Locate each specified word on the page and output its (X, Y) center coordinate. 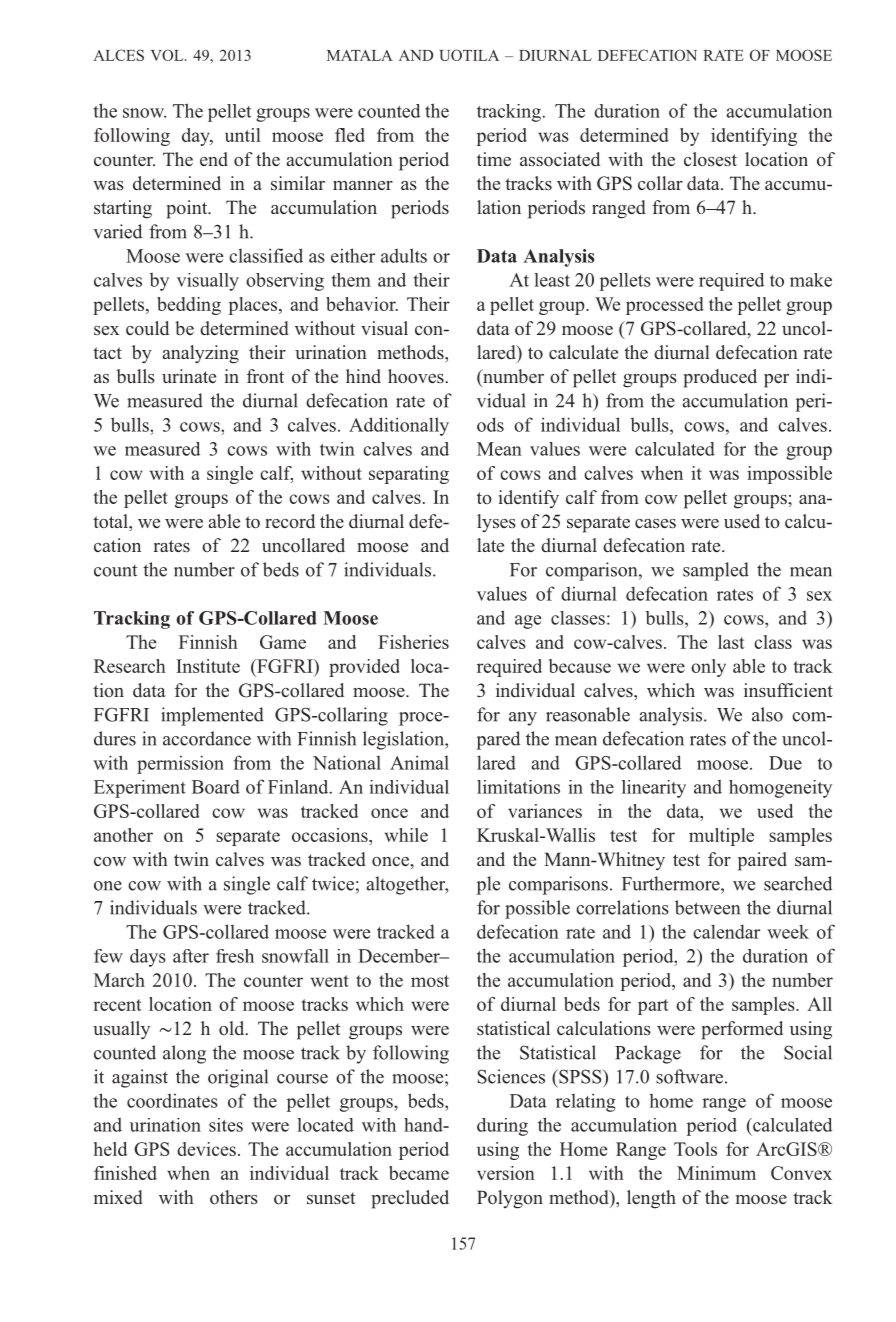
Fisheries (413, 642)
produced (720, 378)
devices (206, 1149)
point (188, 209)
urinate (189, 376)
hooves (416, 376)
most (430, 981)
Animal (419, 762)
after (191, 956)
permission (180, 764)
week (788, 931)
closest (710, 159)
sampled (716, 571)
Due (785, 763)
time (494, 159)
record (290, 521)
